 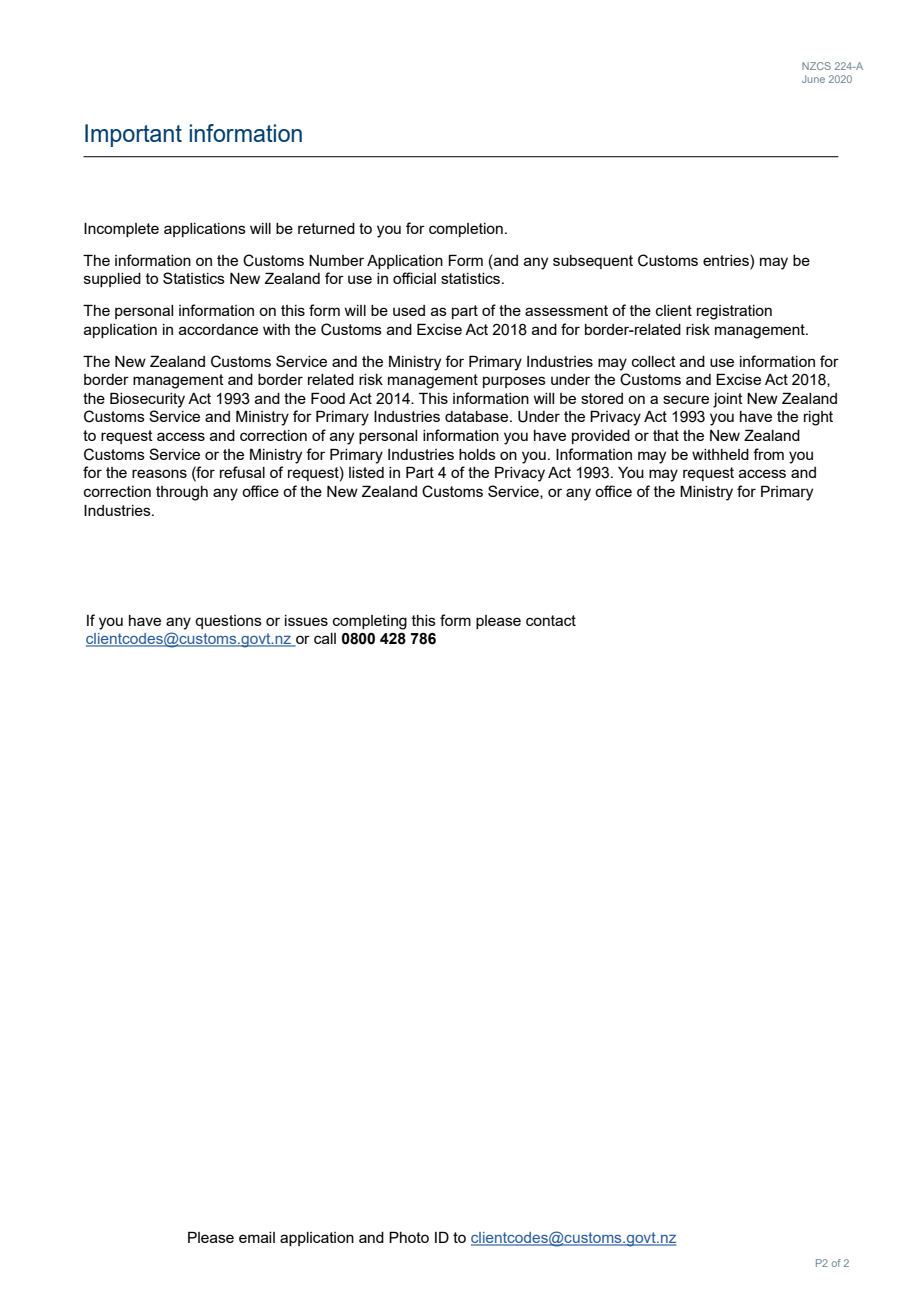 What do you see at coordinates (306, 620) in the image?
I see `issues` at bounding box center [306, 620].
